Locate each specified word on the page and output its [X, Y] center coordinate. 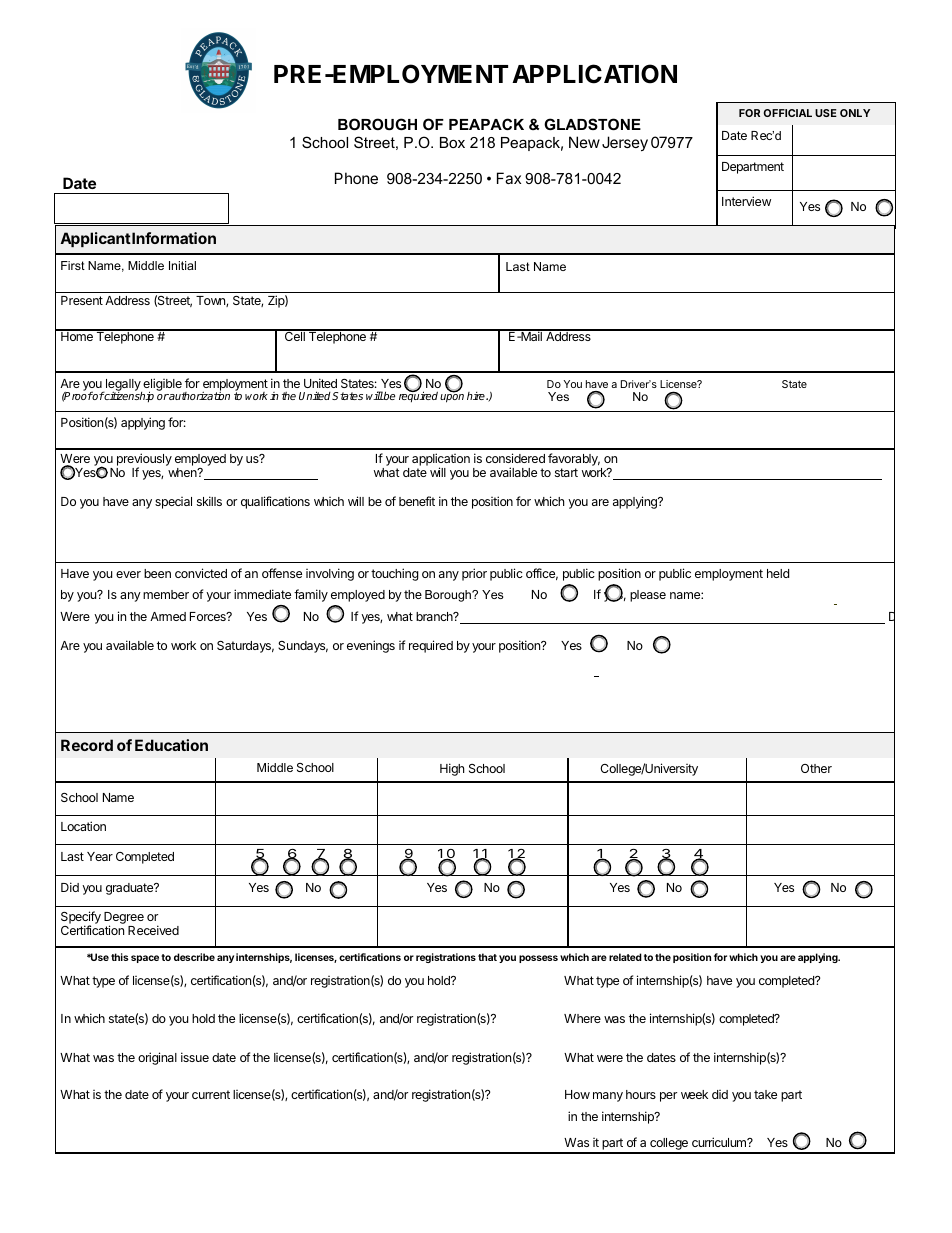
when [183, 472]
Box [452, 142]
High [452, 769]
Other [816, 768]
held [778, 573]
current [211, 1094]
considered [515, 458]
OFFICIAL [788, 113]
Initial [182, 265]
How [577, 1094]
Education [171, 745]
